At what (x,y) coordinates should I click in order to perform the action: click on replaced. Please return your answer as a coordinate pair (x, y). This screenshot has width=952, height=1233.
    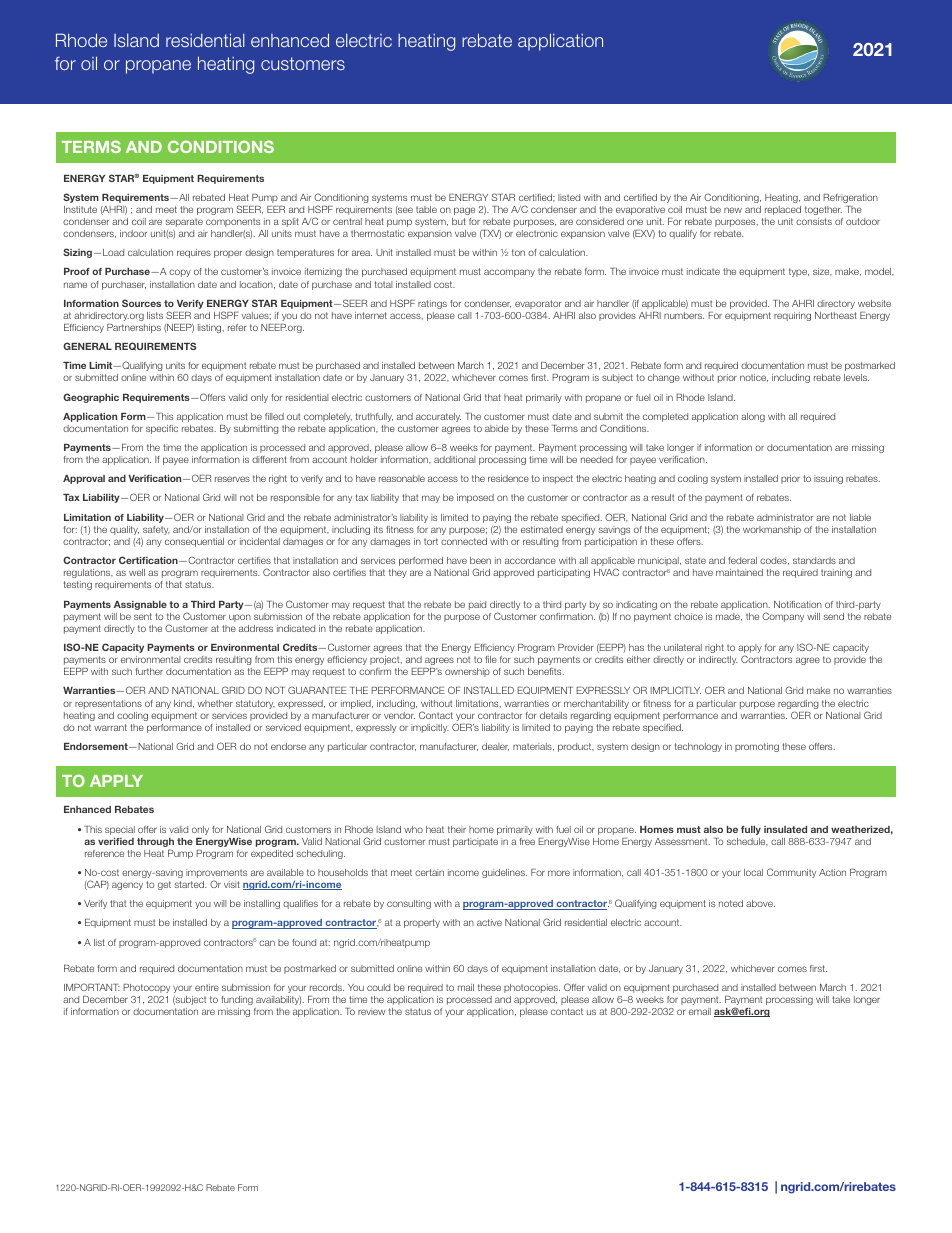
    Looking at the image, I should click on (783, 210).
